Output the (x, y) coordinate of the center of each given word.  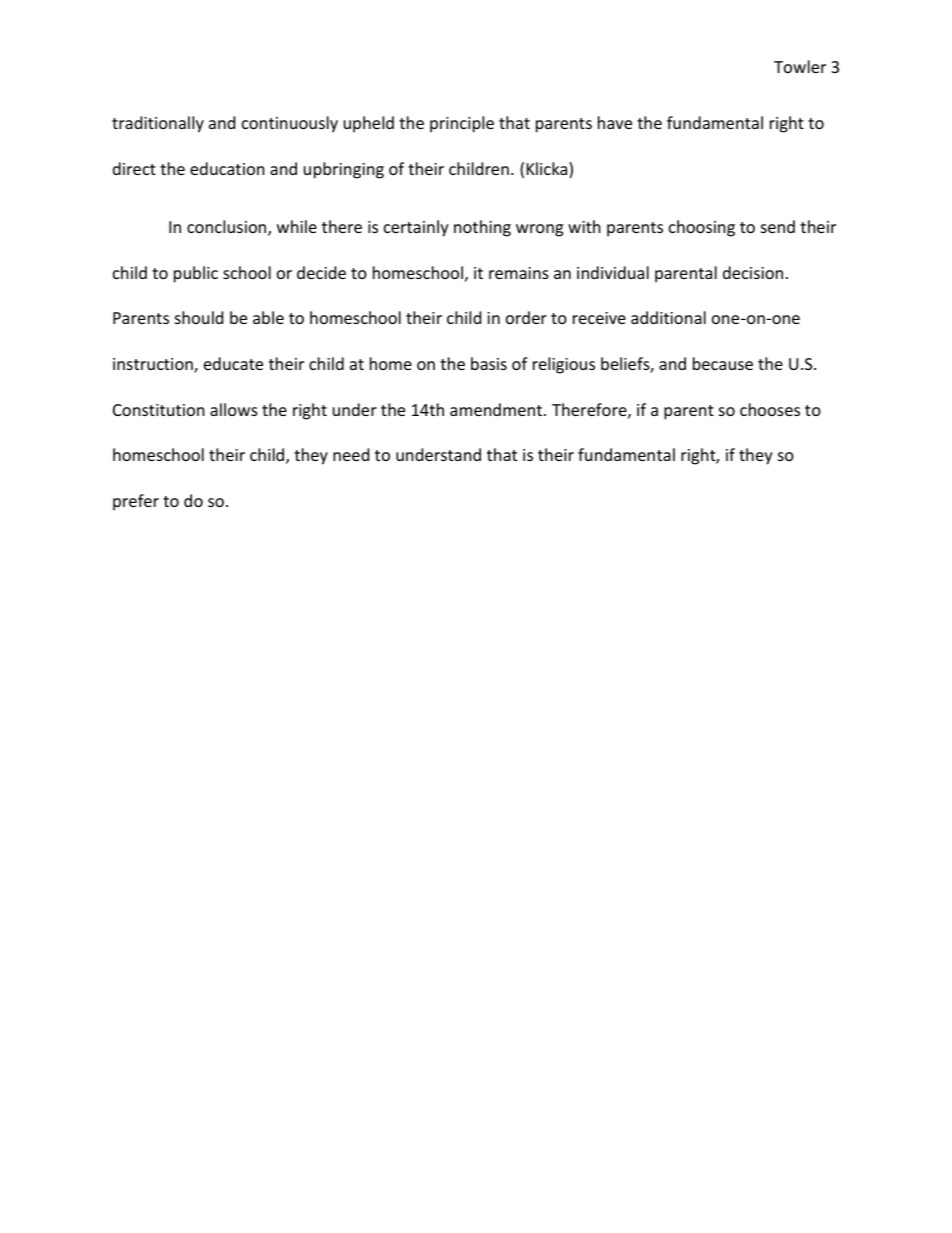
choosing (702, 228)
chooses (770, 409)
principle (462, 124)
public (196, 274)
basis (489, 363)
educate (233, 363)
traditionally (158, 124)
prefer (136, 502)
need (351, 454)
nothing (482, 228)
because (723, 363)
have (615, 122)
